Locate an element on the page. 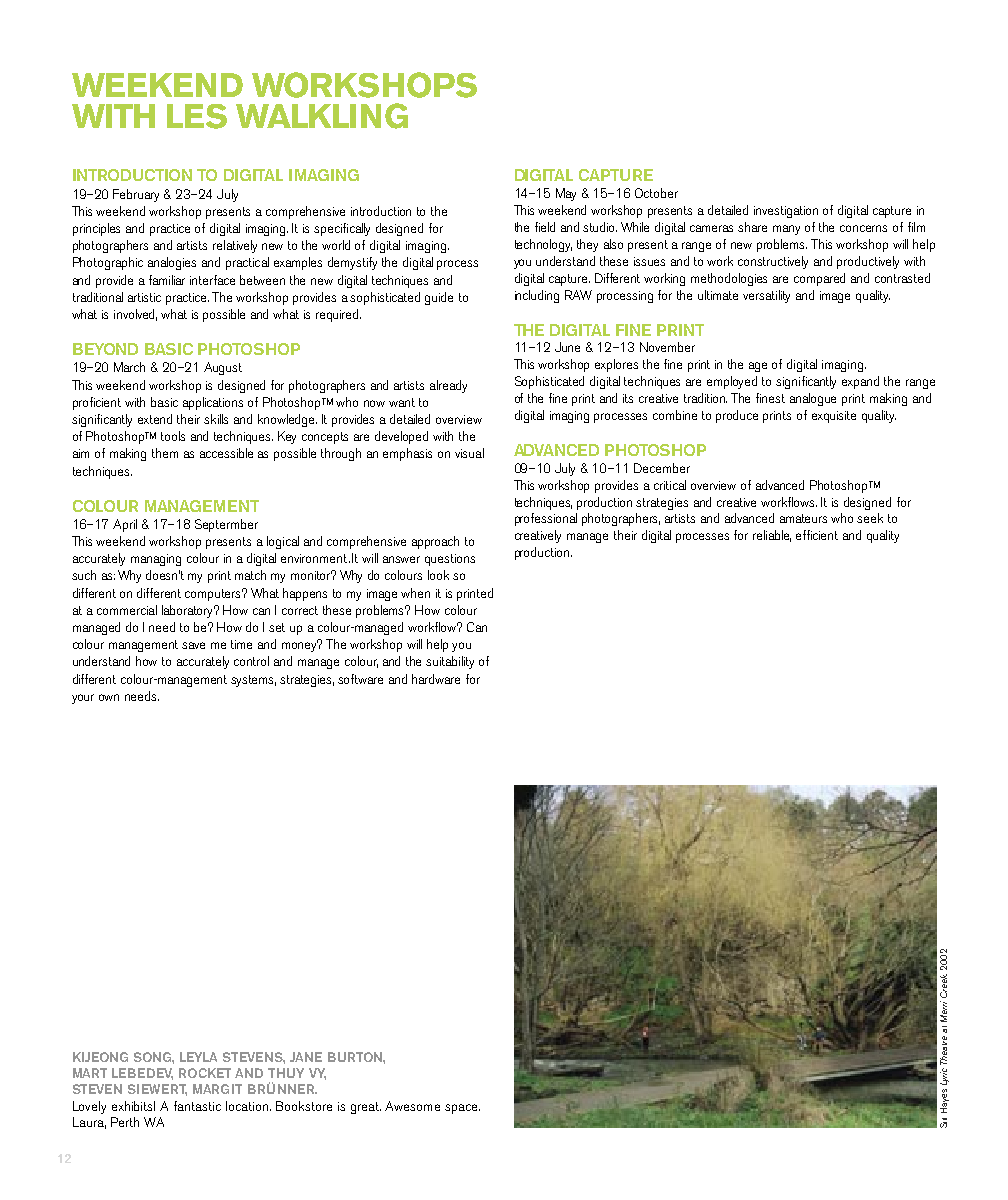 The image size is (1008, 1200). suitability is located at coordinates (450, 662).
